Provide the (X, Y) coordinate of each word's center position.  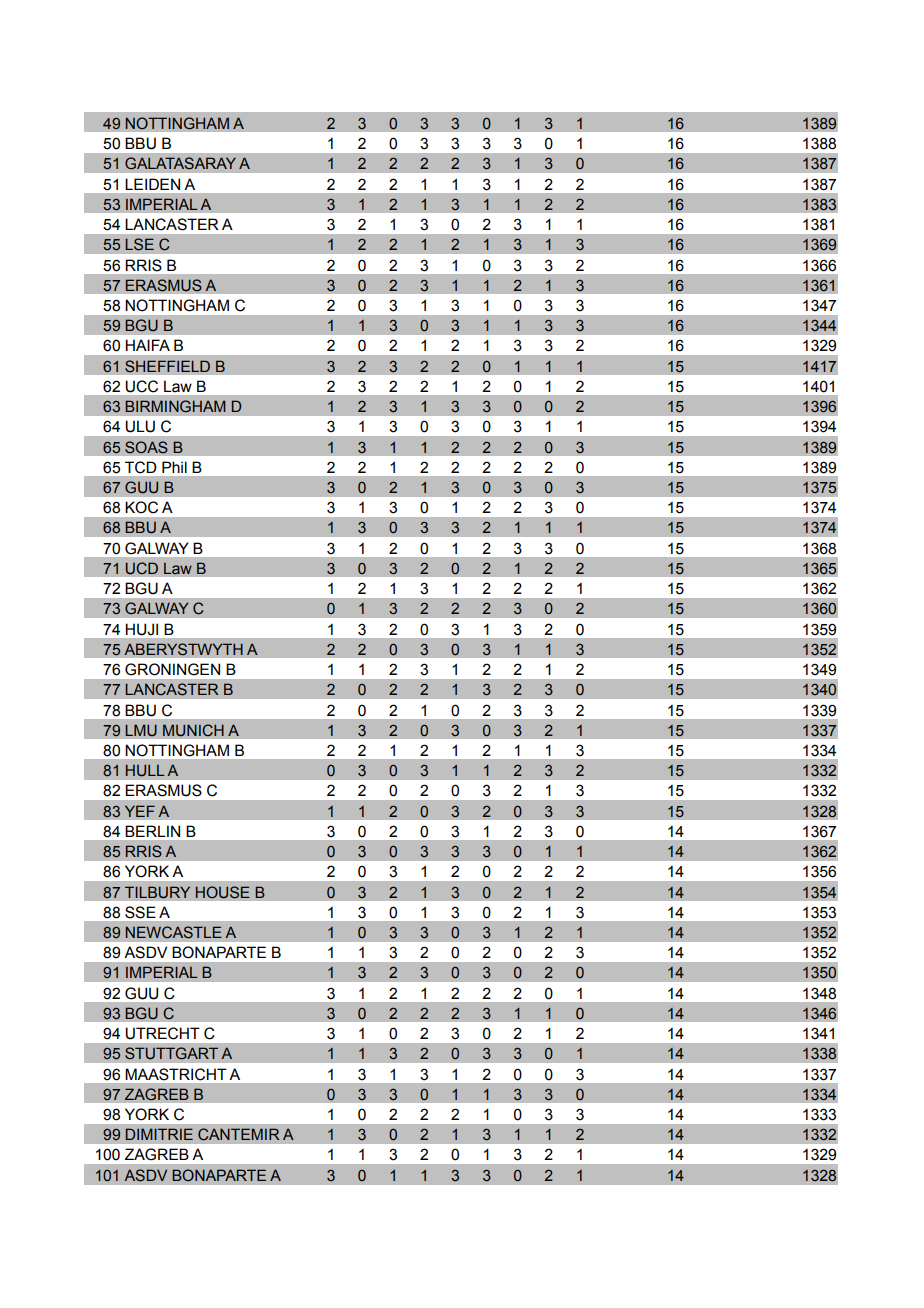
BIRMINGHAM (175, 406)
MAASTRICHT (176, 1074)
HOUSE (223, 892)
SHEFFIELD (167, 366)
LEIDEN (152, 184)
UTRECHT (162, 1033)
